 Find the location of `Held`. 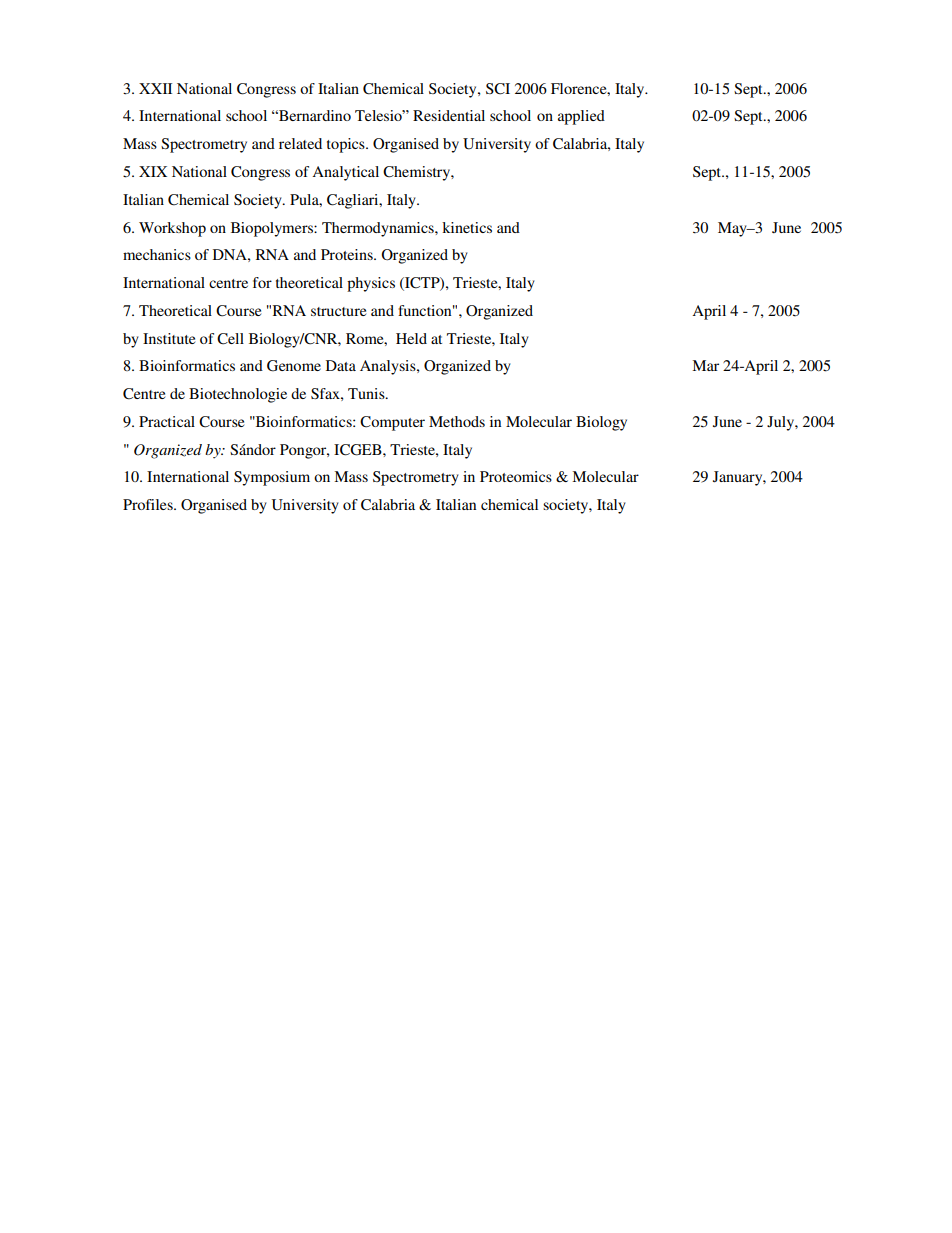

Held is located at coordinates (411, 338).
